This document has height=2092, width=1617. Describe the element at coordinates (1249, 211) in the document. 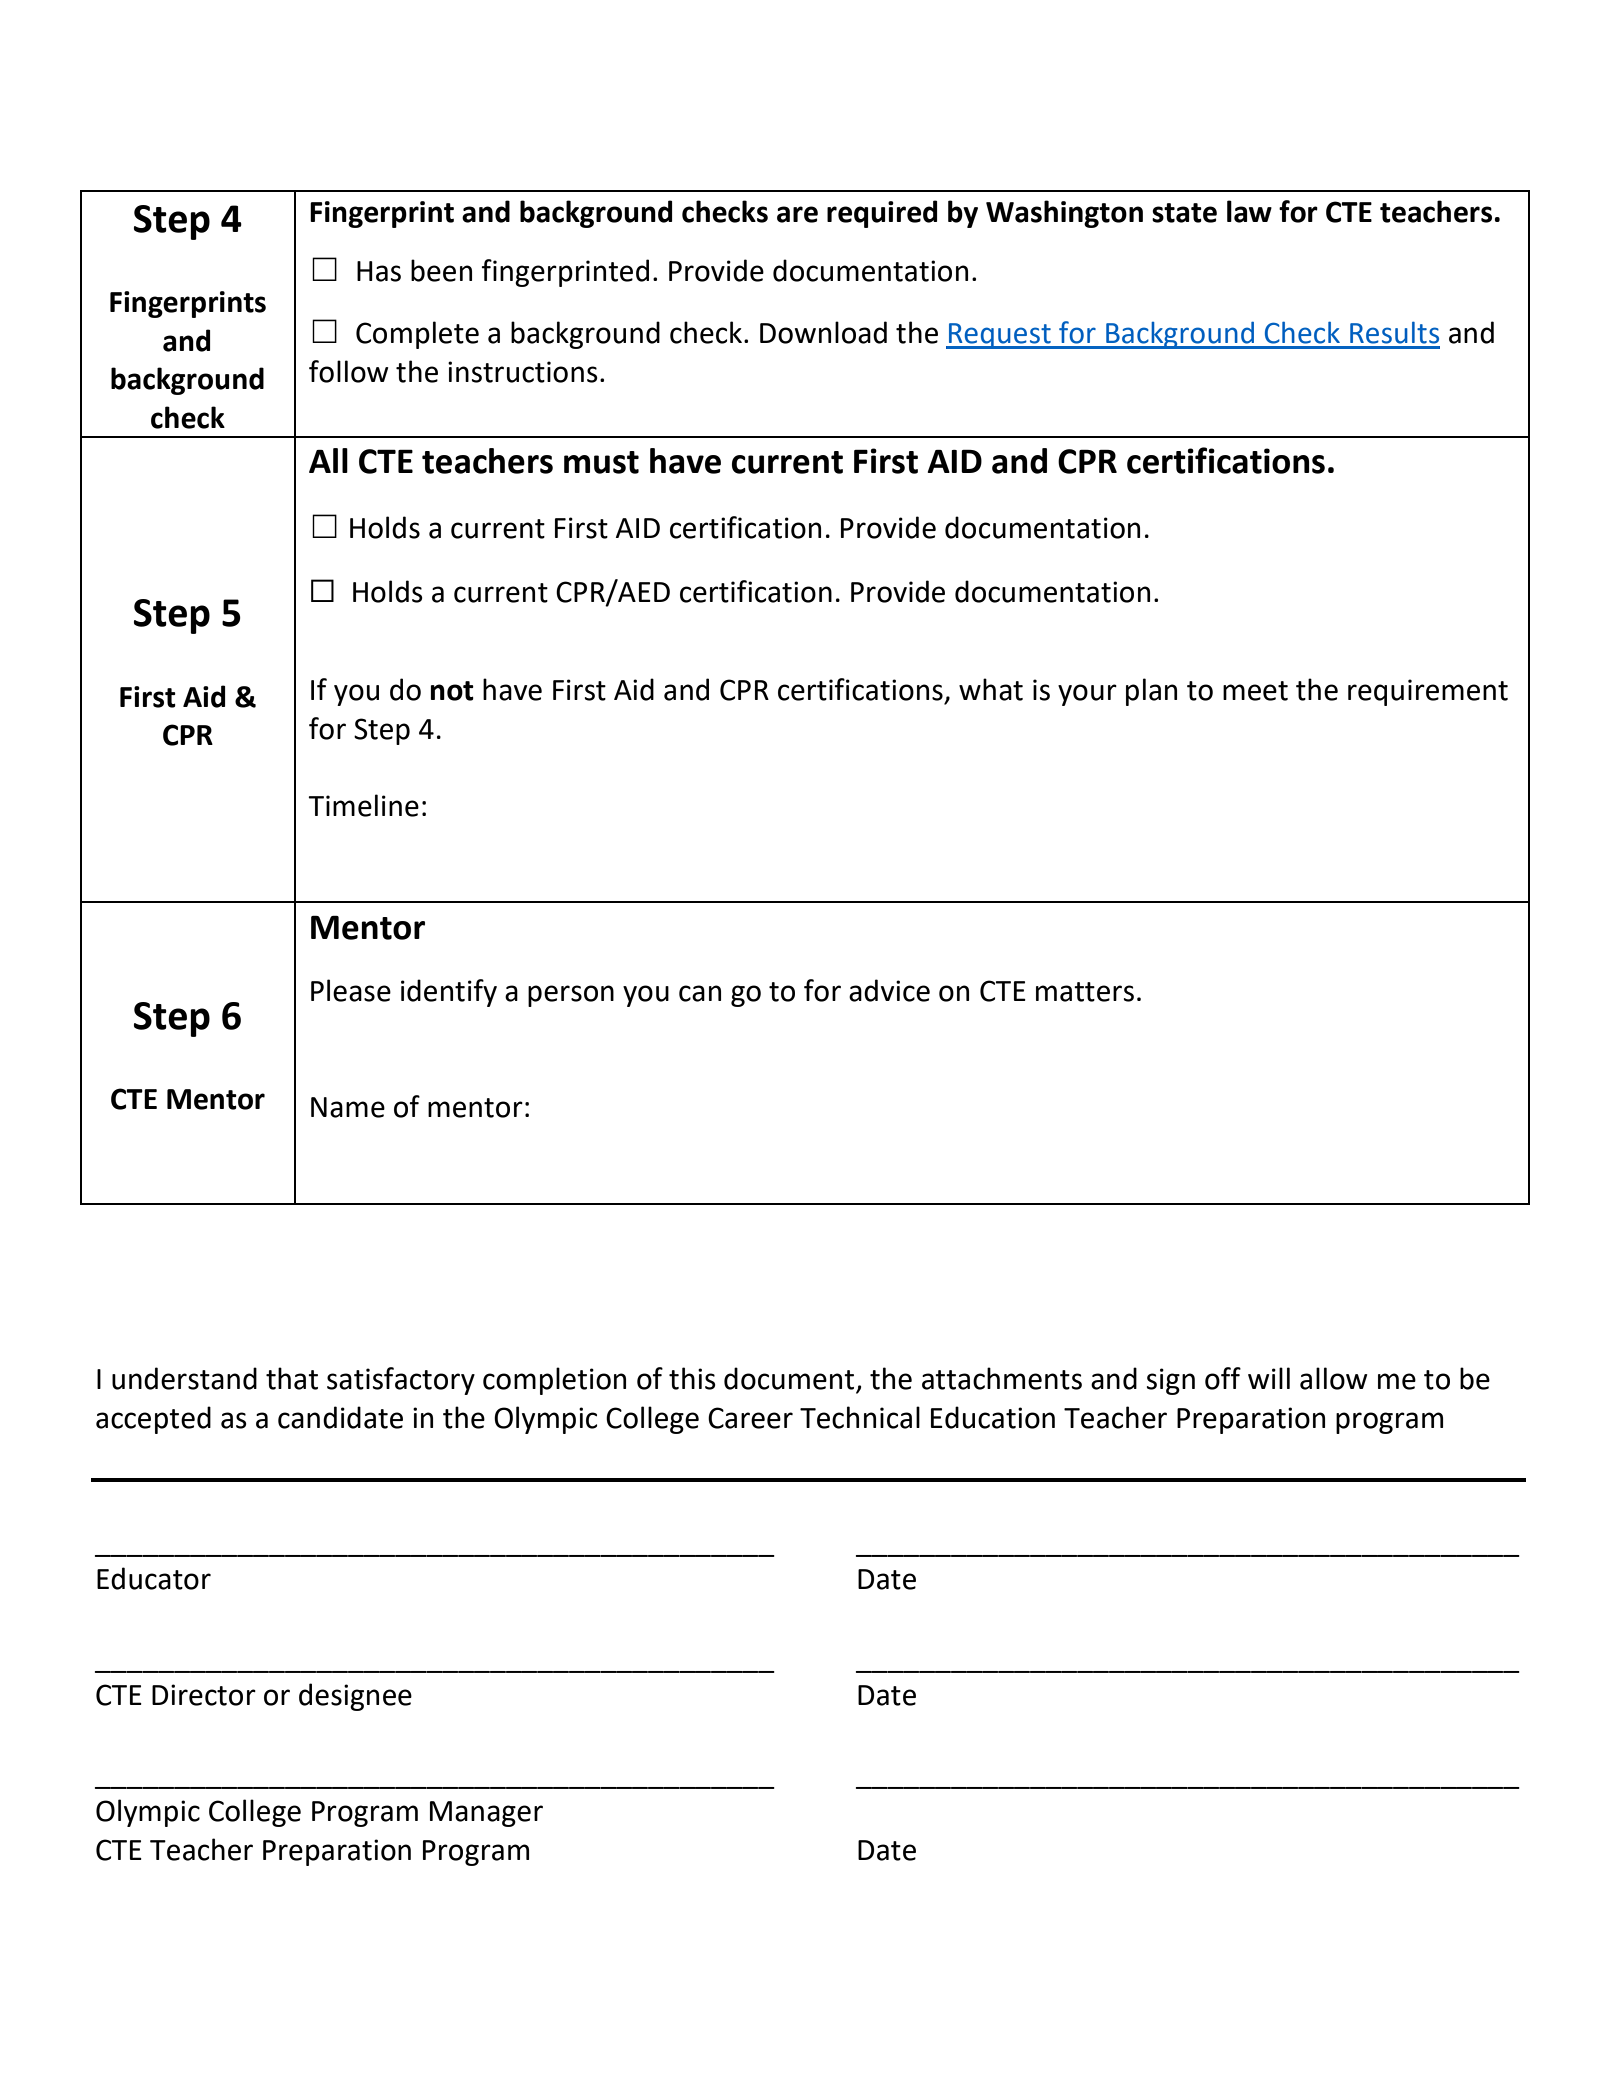

I see `law` at that location.
